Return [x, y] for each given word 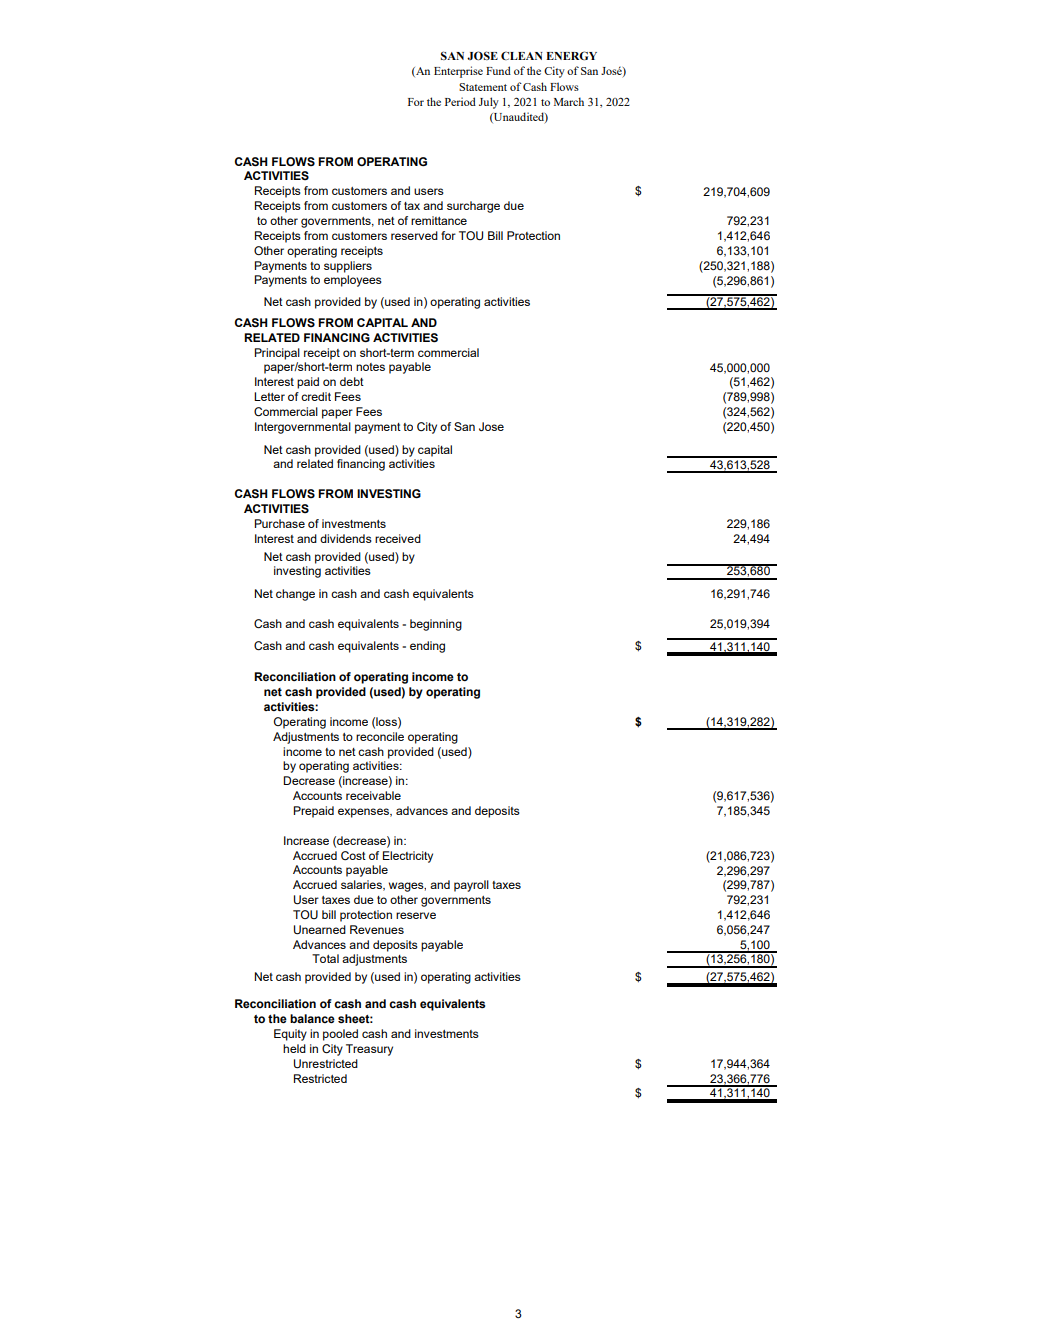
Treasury [369, 1050]
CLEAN [522, 55]
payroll [471, 886]
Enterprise [458, 72]
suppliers [348, 267]
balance [312, 1018]
